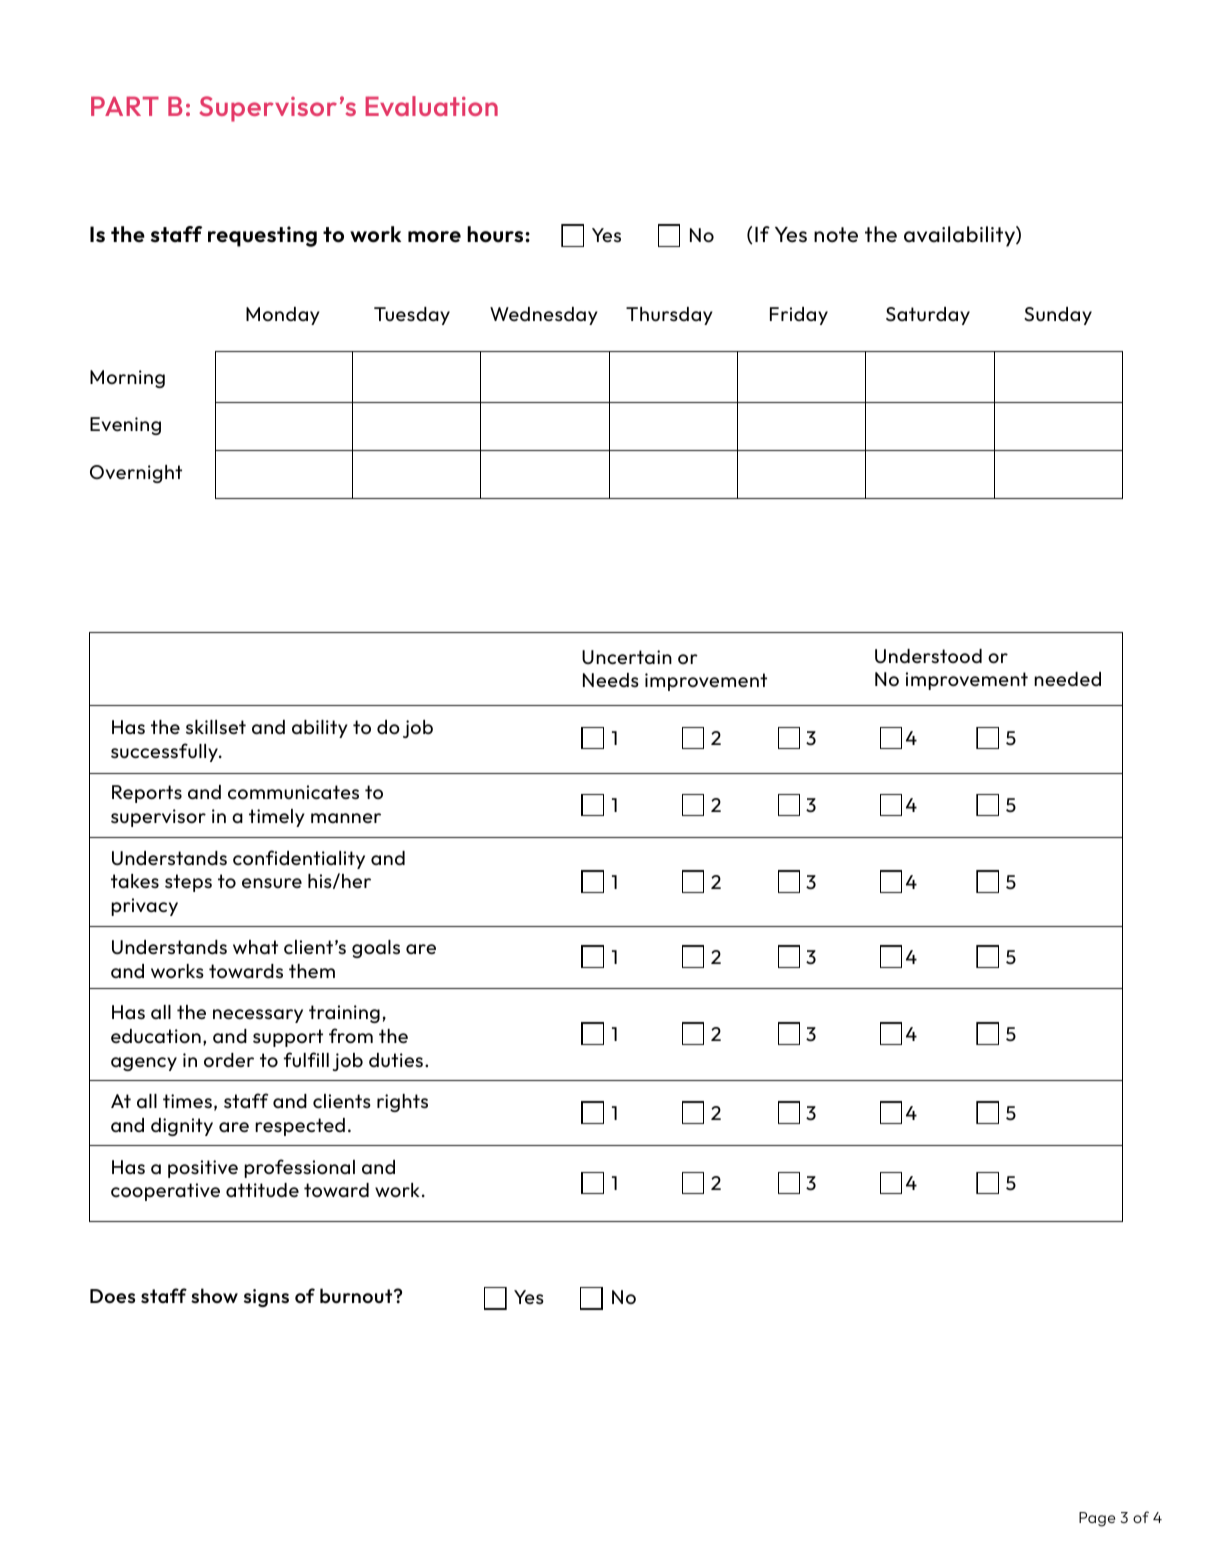  Describe the element at coordinates (611, 680) in the image. I see `Needs` at that location.
